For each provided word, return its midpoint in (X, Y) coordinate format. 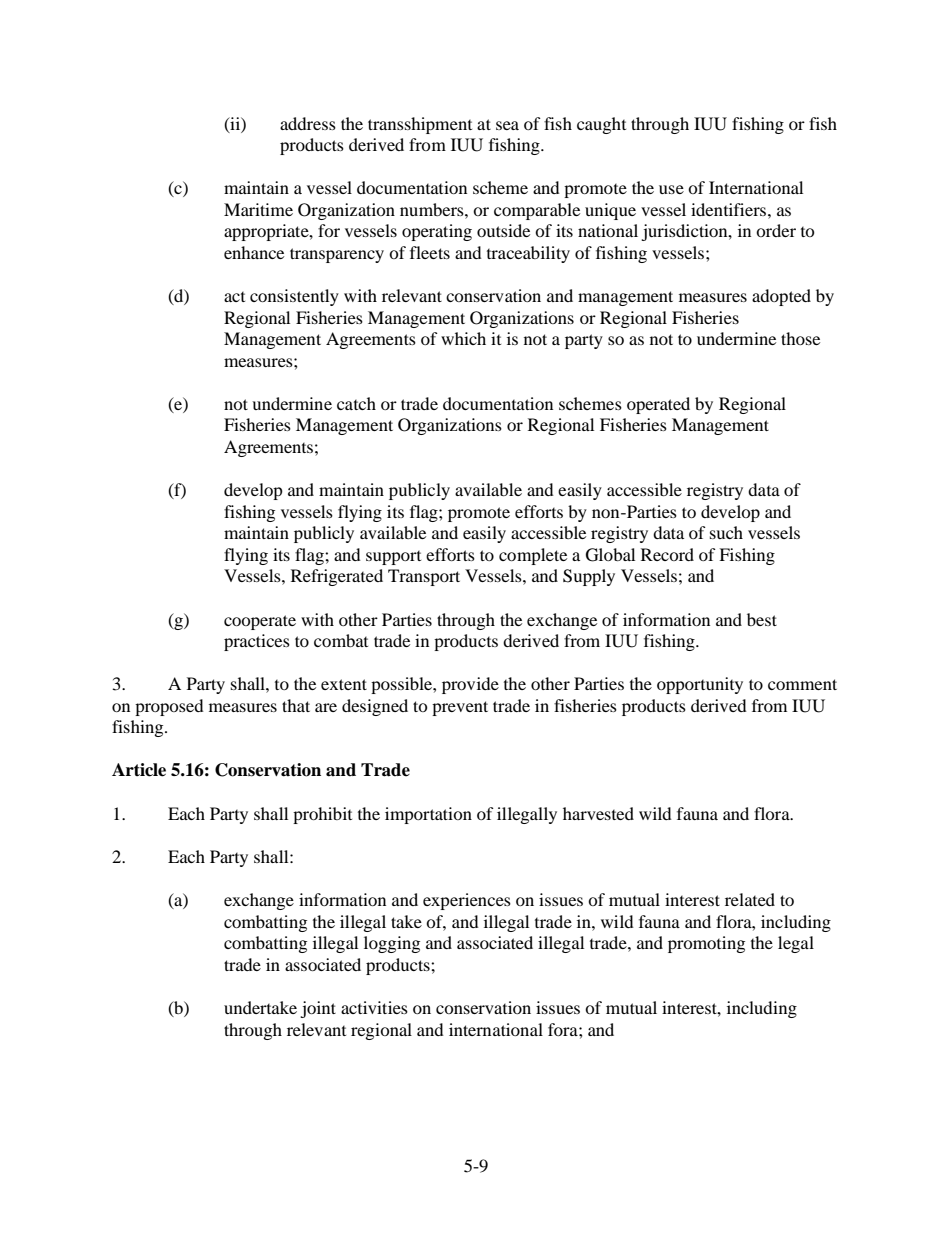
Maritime (258, 209)
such (726, 532)
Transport (424, 577)
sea (507, 125)
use (671, 189)
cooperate (260, 622)
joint (318, 1009)
